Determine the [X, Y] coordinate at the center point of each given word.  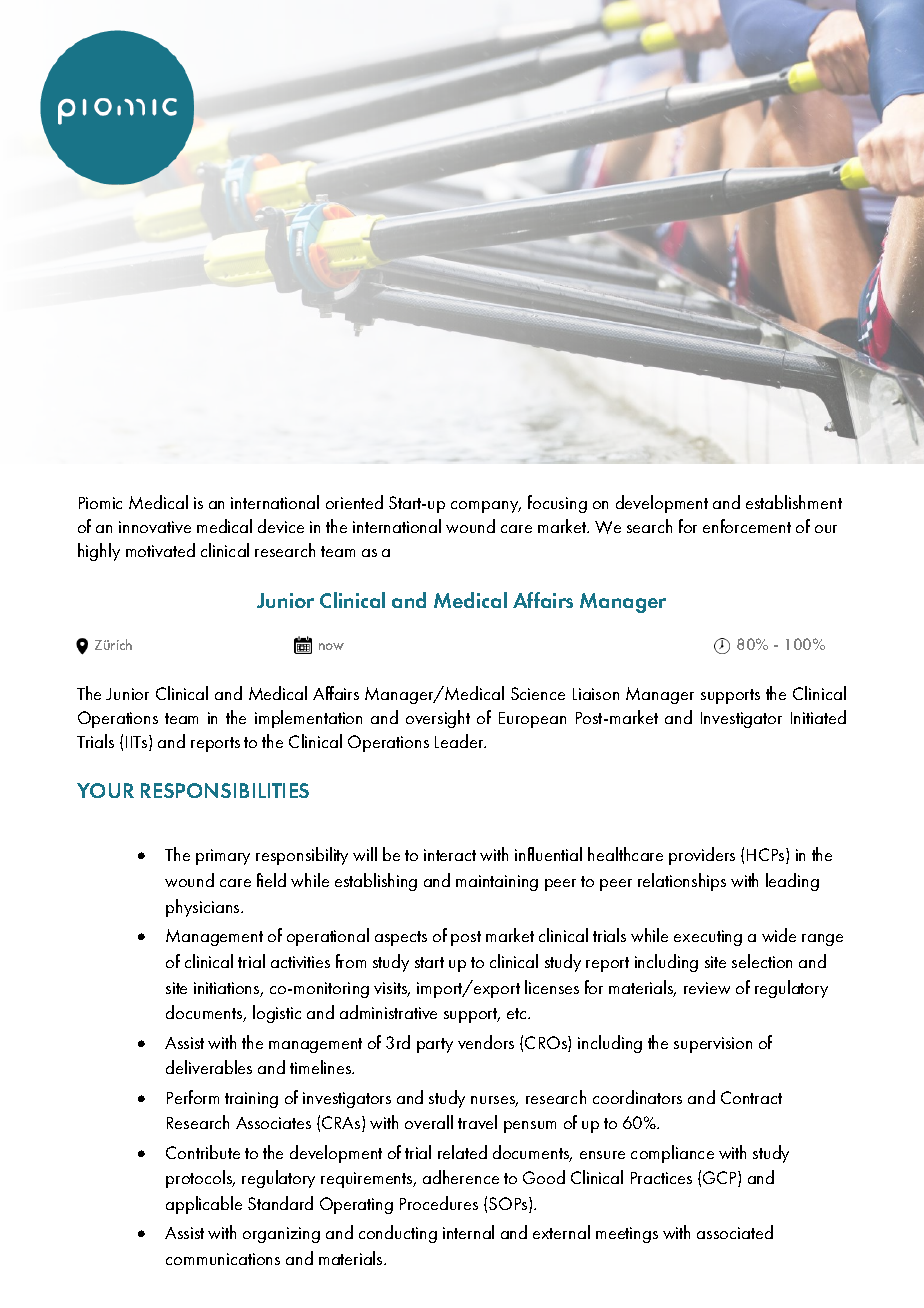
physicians [204, 908]
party [435, 1045]
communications [223, 1259]
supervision [713, 1045]
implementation [308, 719]
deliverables [209, 1067]
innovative [155, 527]
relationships [682, 882]
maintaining [497, 883]
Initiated [818, 717]
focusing [557, 504]
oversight [438, 719]
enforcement [747, 526]
